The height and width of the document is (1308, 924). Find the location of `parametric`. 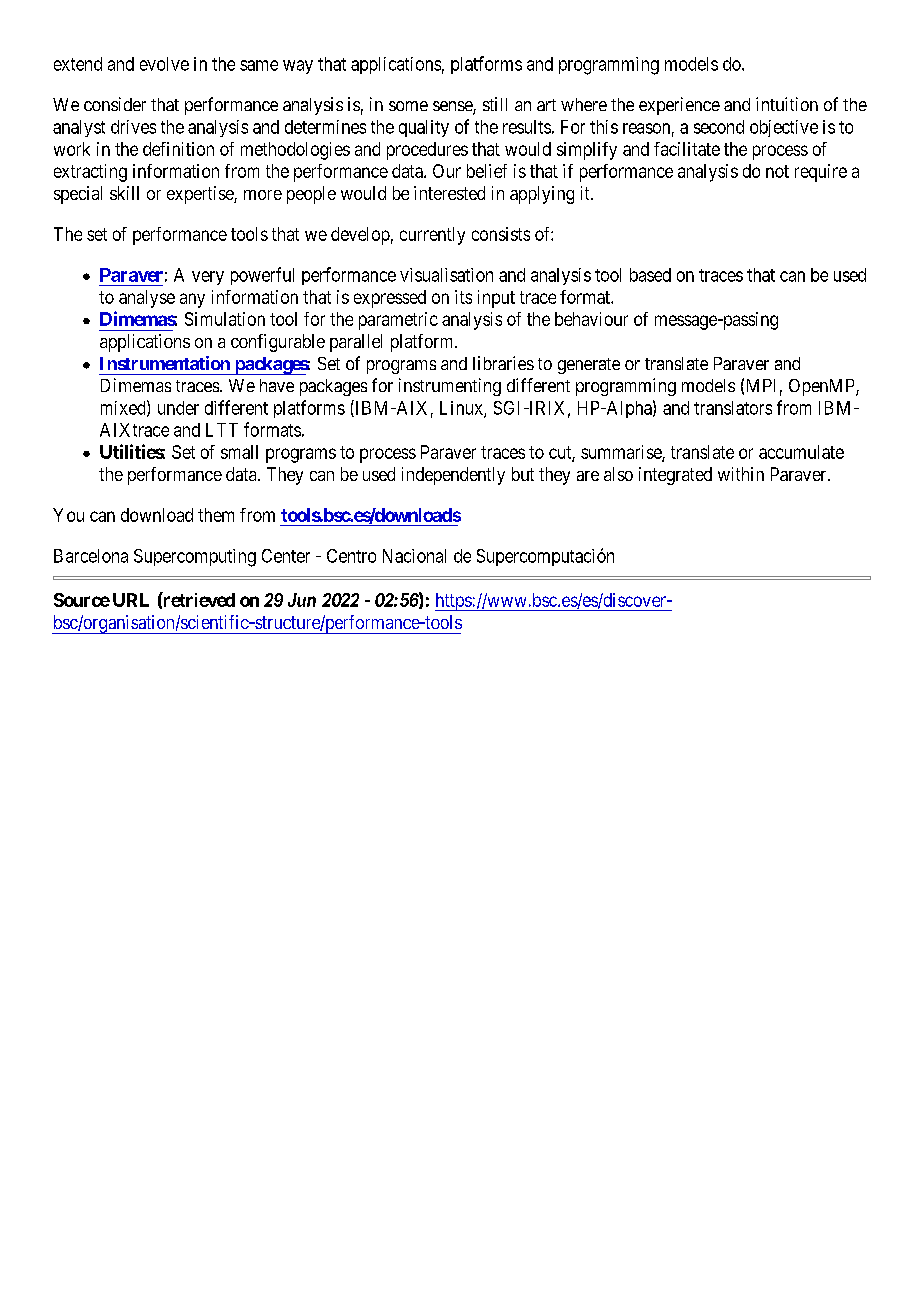

parametric is located at coordinates (398, 321).
